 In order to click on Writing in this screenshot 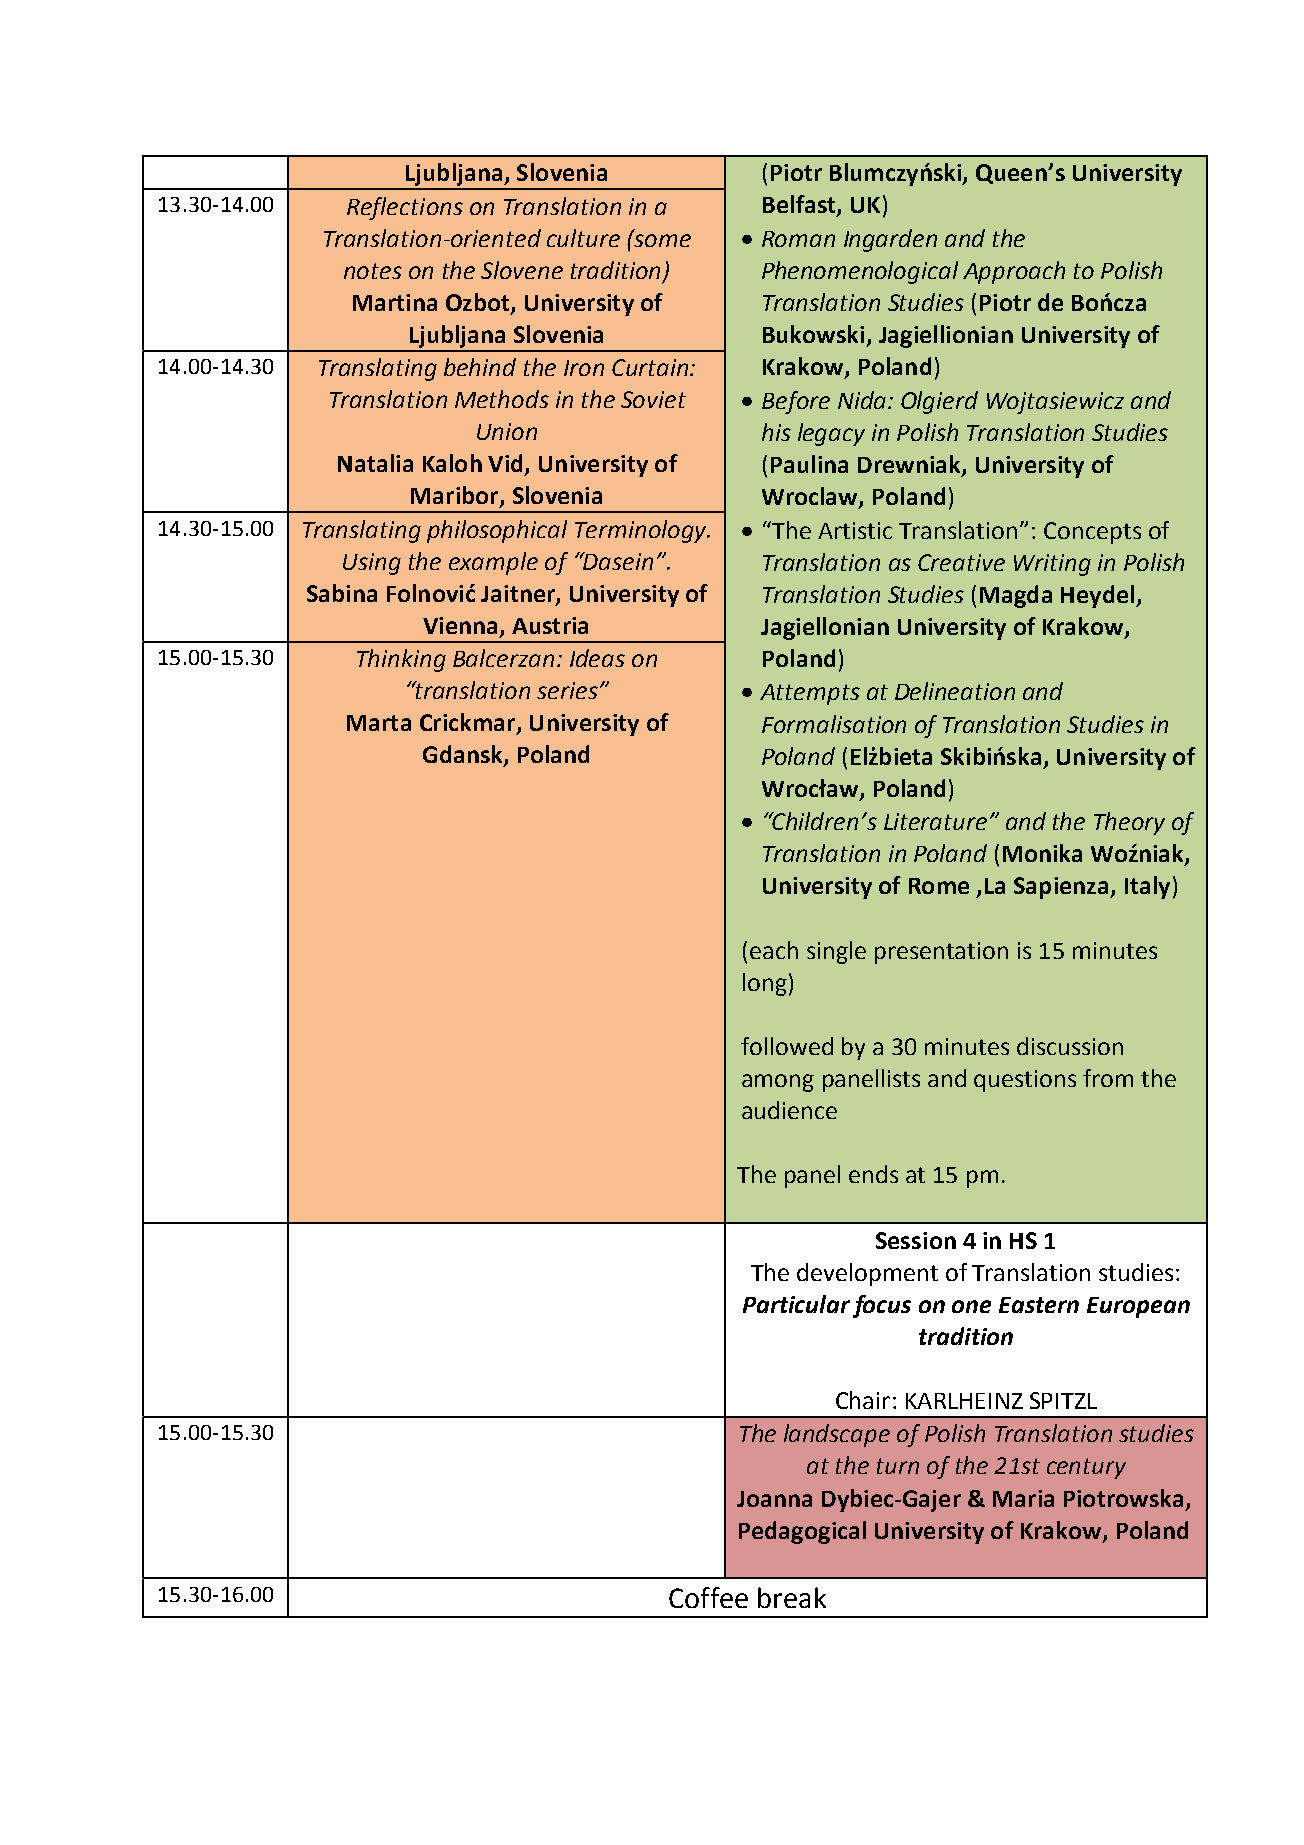, I will do `click(1052, 565)`.
